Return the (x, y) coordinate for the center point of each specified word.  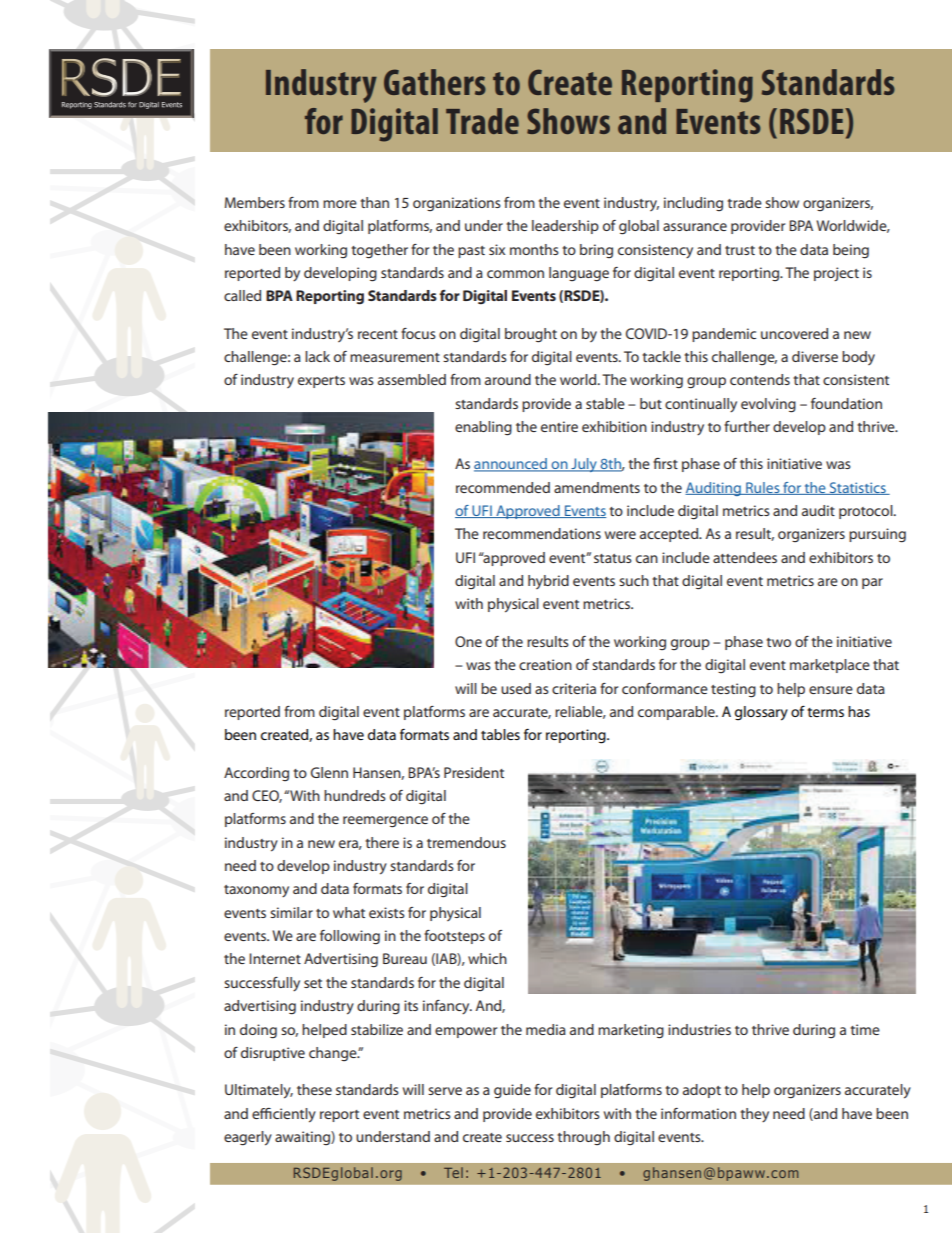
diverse (815, 356)
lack (317, 356)
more (340, 204)
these (314, 1089)
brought (531, 335)
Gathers (435, 82)
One (468, 641)
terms (825, 712)
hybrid (548, 582)
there (382, 842)
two (778, 642)
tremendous (466, 842)
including (693, 204)
